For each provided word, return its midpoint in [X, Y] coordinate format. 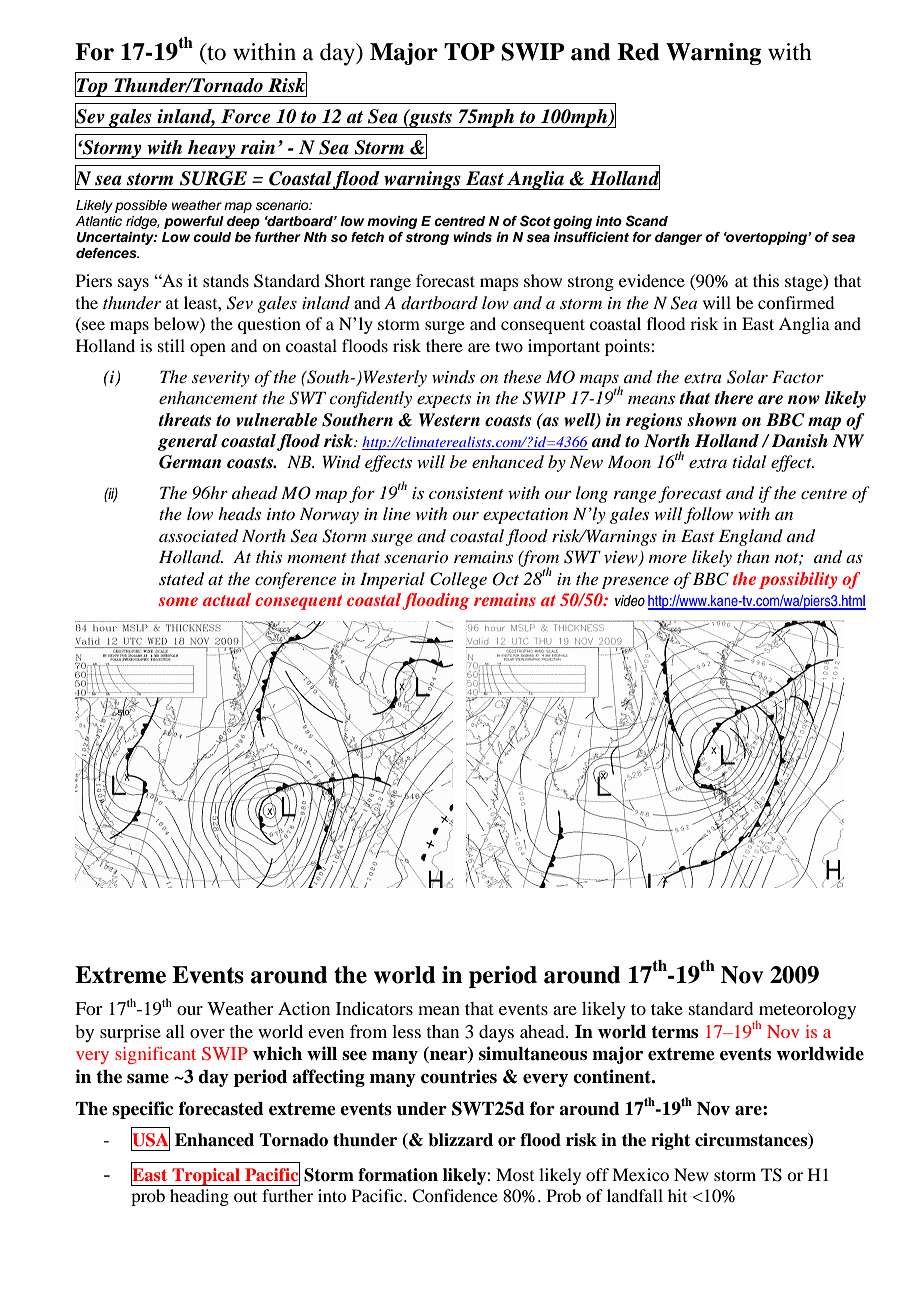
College [458, 580]
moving [392, 222]
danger [678, 238]
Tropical [206, 1177]
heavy [212, 149]
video [630, 601]
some [178, 601]
